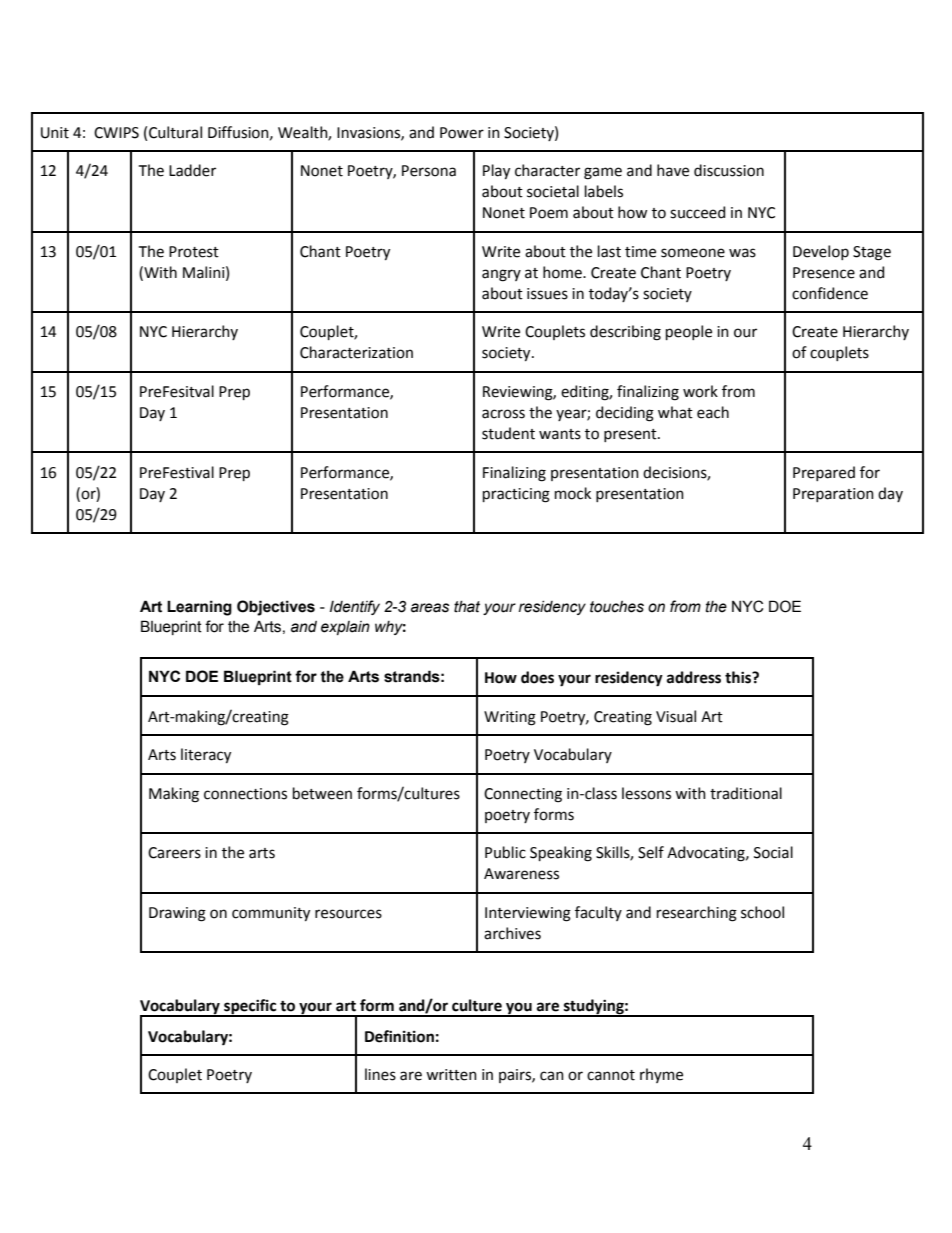  What do you see at coordinates (467, 607) in the image?
I see `that` at bounding box center [467, 607].
